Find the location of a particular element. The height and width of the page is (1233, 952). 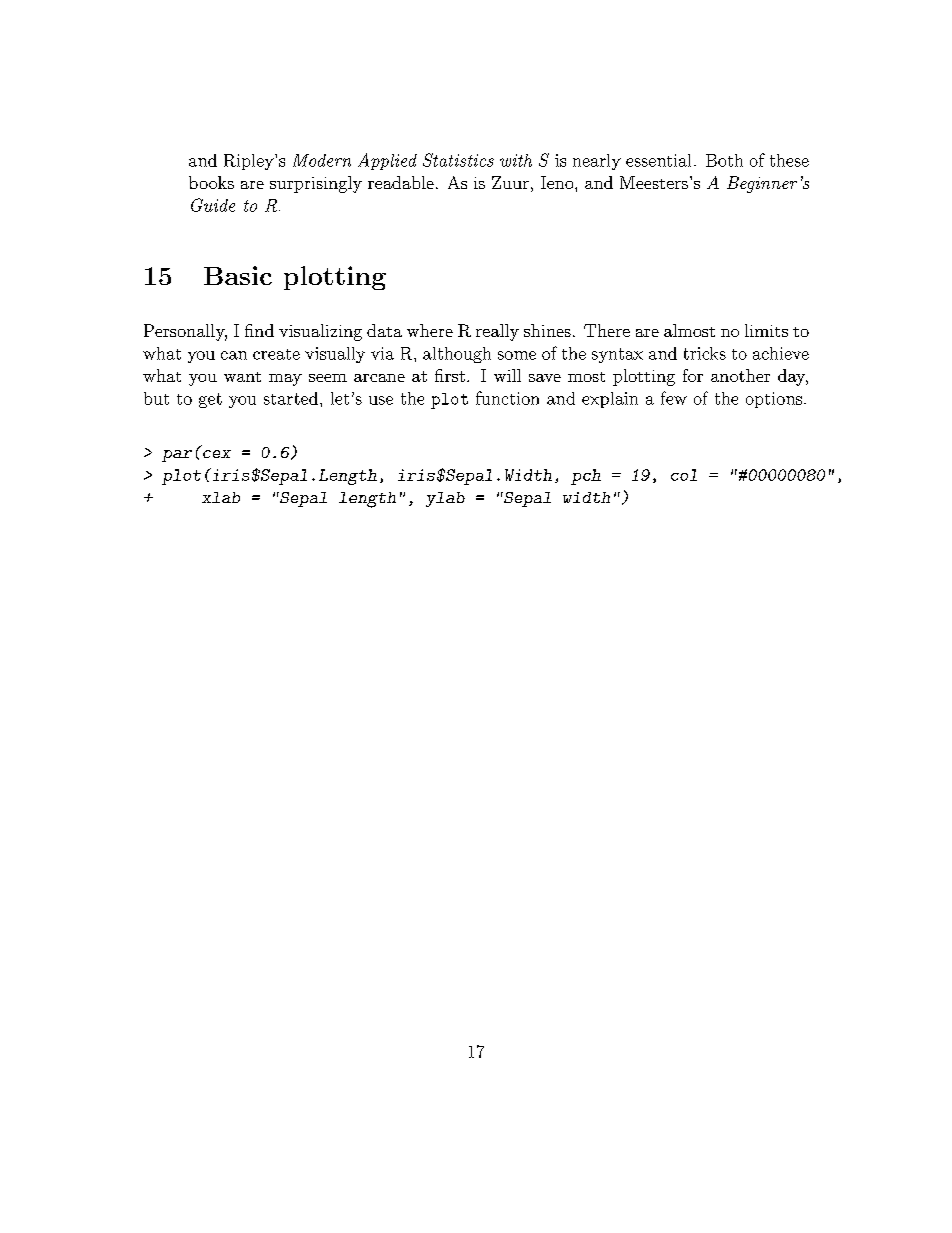

xlab is located at coordinates (221, 497).
